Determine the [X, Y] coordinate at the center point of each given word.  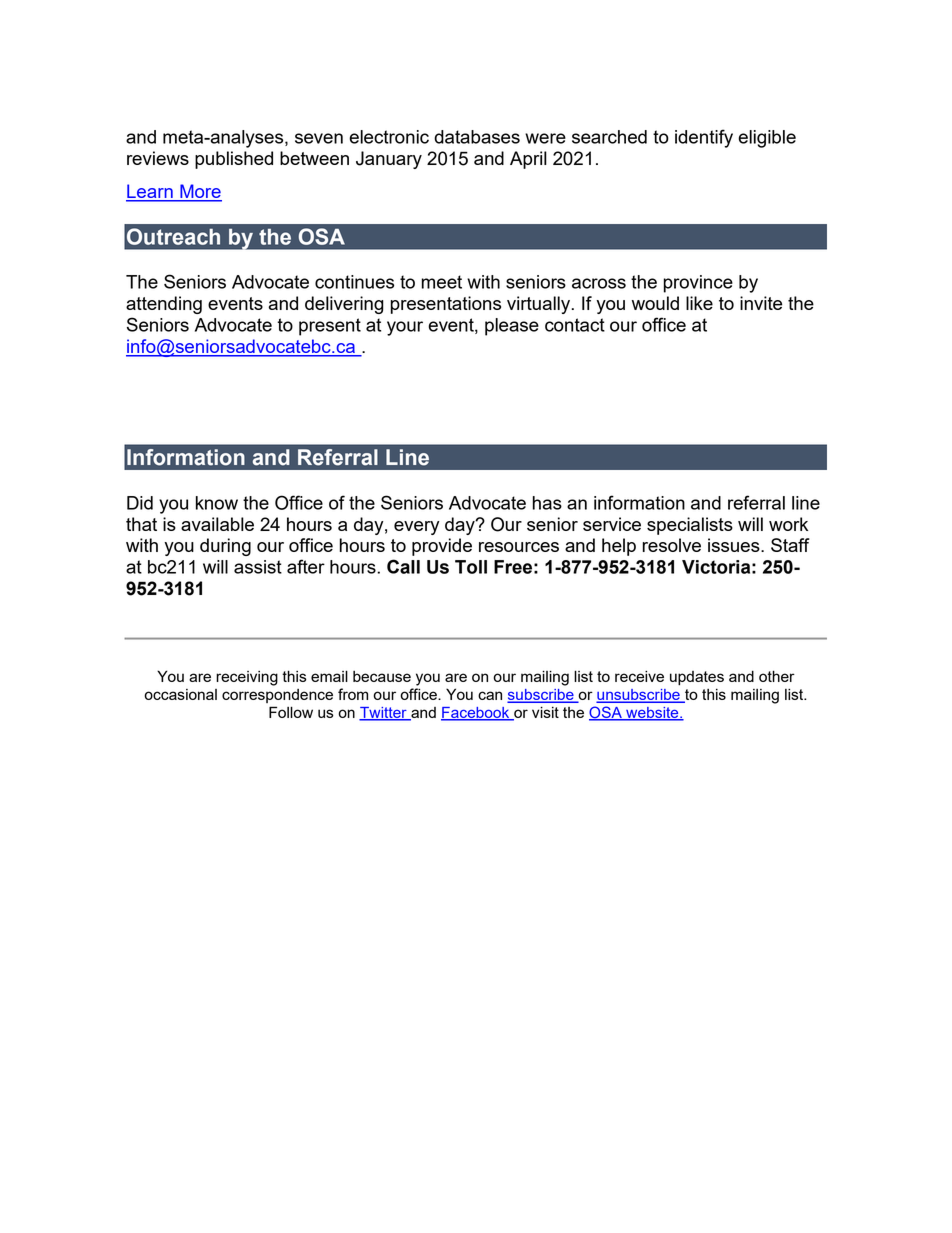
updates [697, 678]
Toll [471, 567]
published [234, 160]
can [490, 695]
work [788, 524]
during [225, 547]
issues [735, 545]
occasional [180, 694]
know [217, 503]
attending [164, 305]
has [547, 503]
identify [704, 138]
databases [477, 137]
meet [441, 282]
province [698, 284]
